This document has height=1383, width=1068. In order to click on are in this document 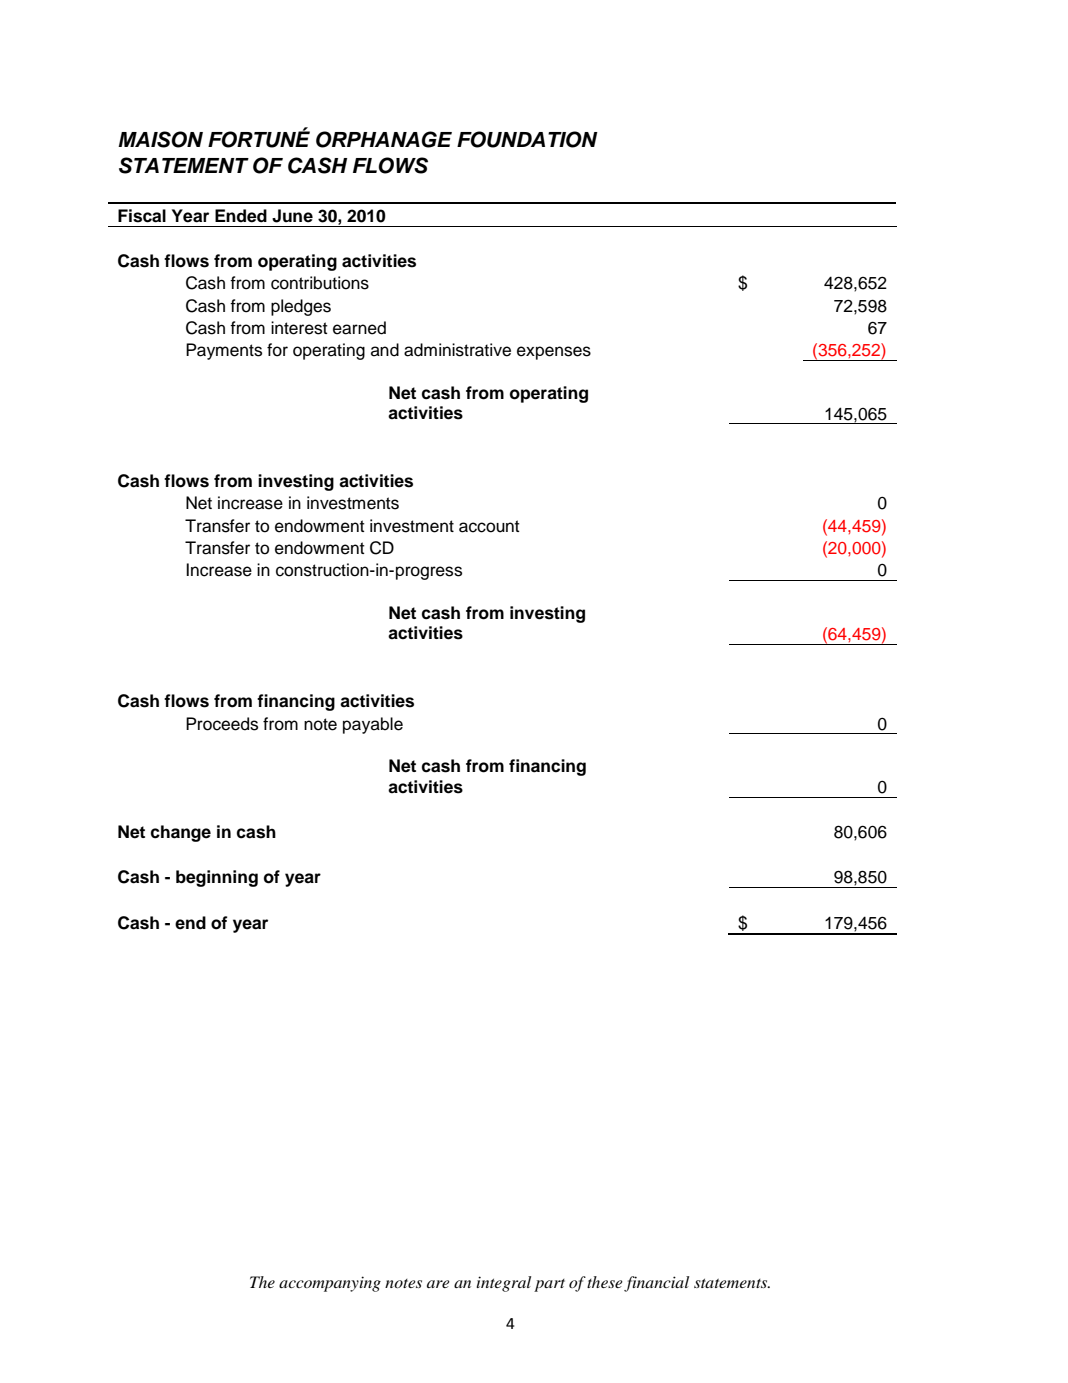, I will do `click(438, 1284)`.
